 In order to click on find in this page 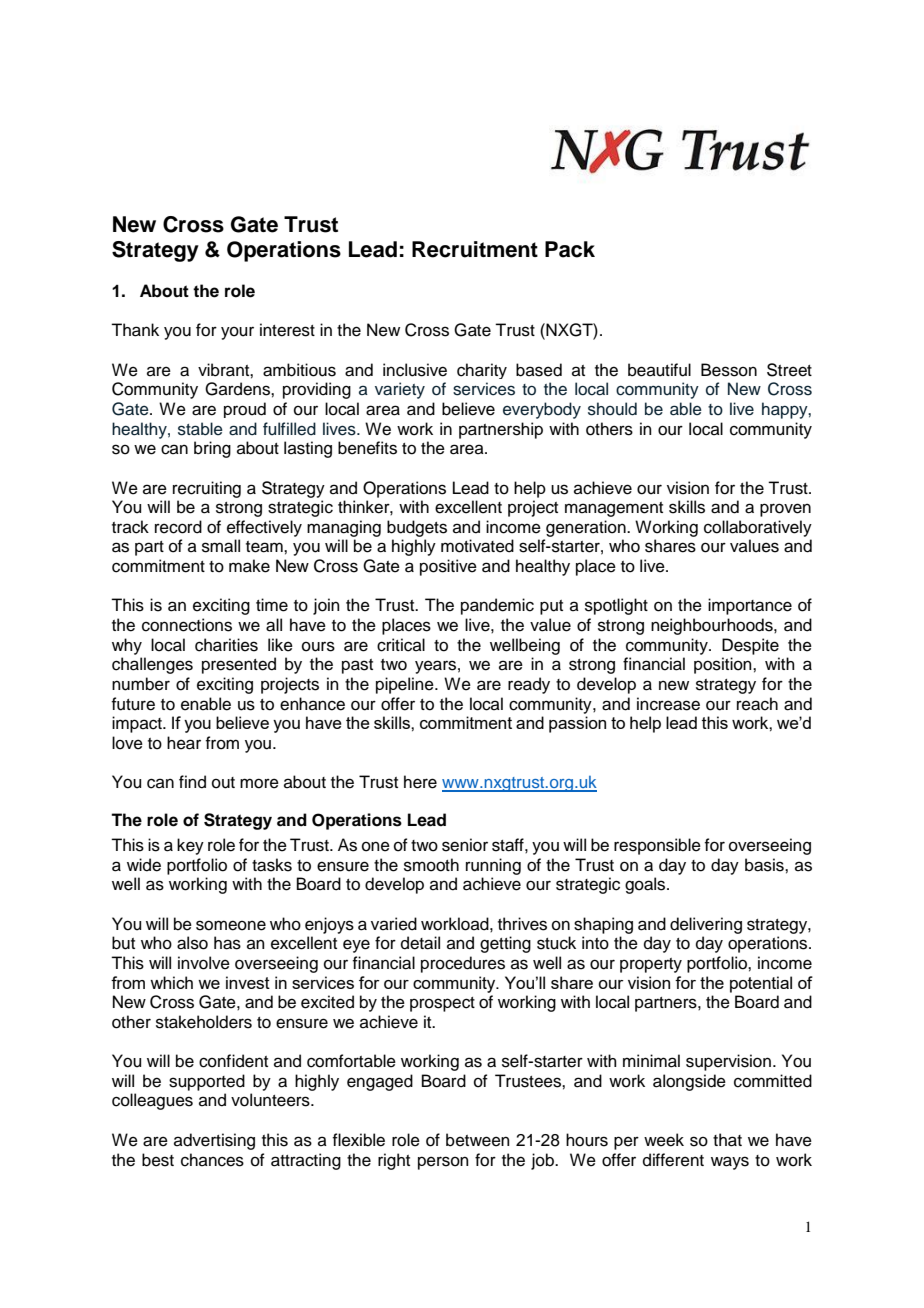, I will do `click(192, 782)`.
